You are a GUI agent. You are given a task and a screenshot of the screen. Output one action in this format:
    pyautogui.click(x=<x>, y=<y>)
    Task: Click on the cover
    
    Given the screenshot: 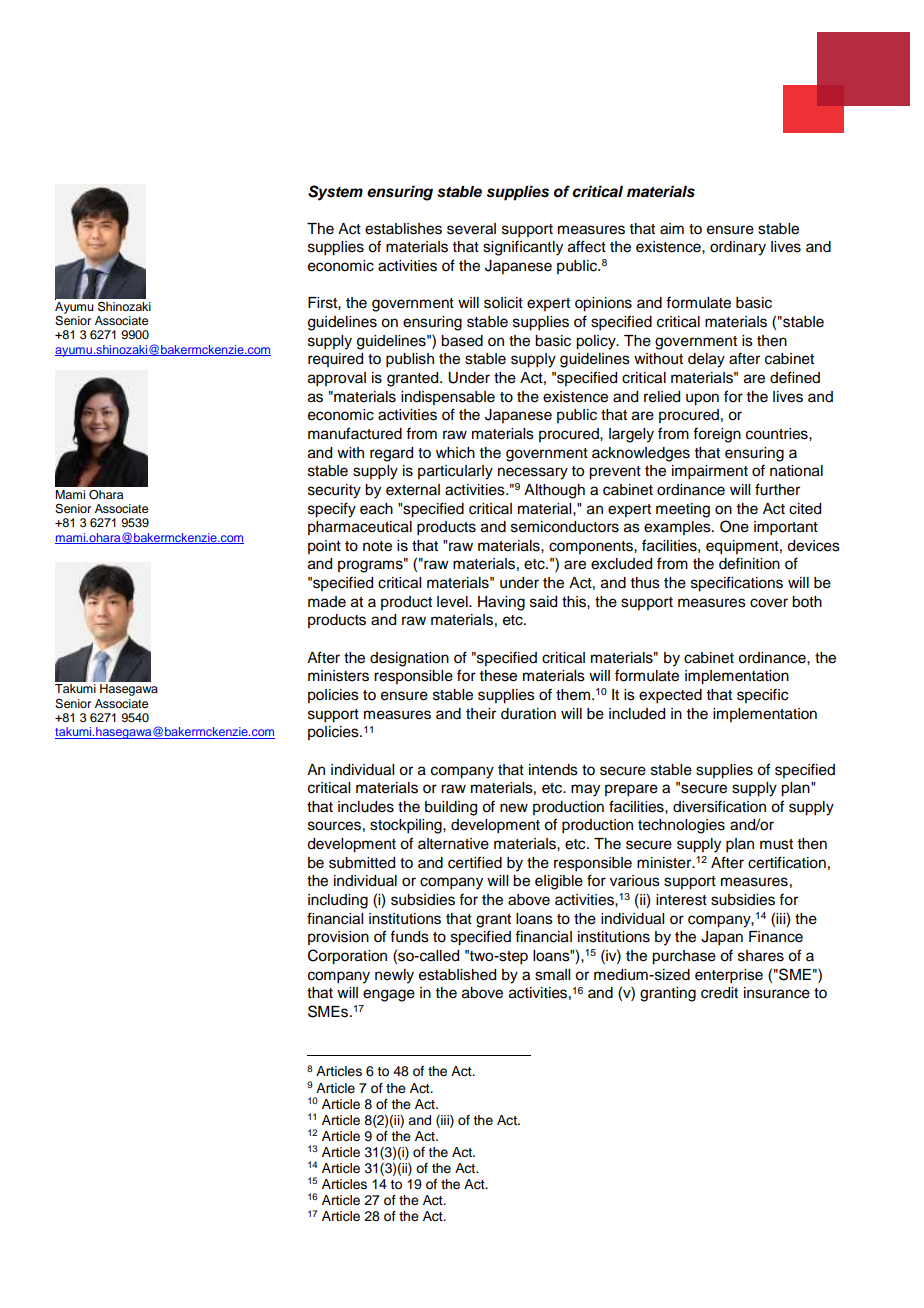 What is the action you would take?
    pyautogui.click(x=769, y=603)
